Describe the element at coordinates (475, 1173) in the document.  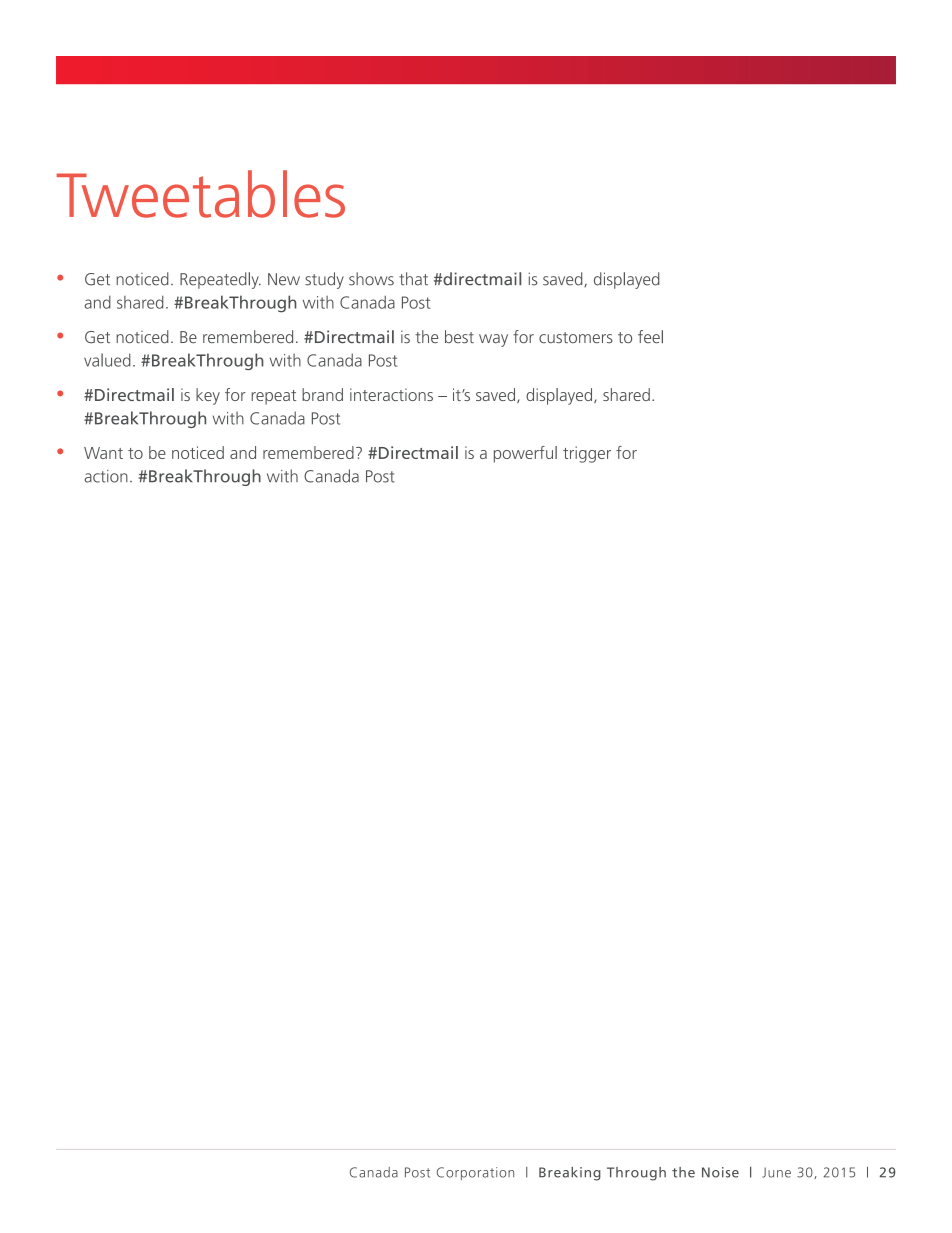
I see `Corporation` at that location.
